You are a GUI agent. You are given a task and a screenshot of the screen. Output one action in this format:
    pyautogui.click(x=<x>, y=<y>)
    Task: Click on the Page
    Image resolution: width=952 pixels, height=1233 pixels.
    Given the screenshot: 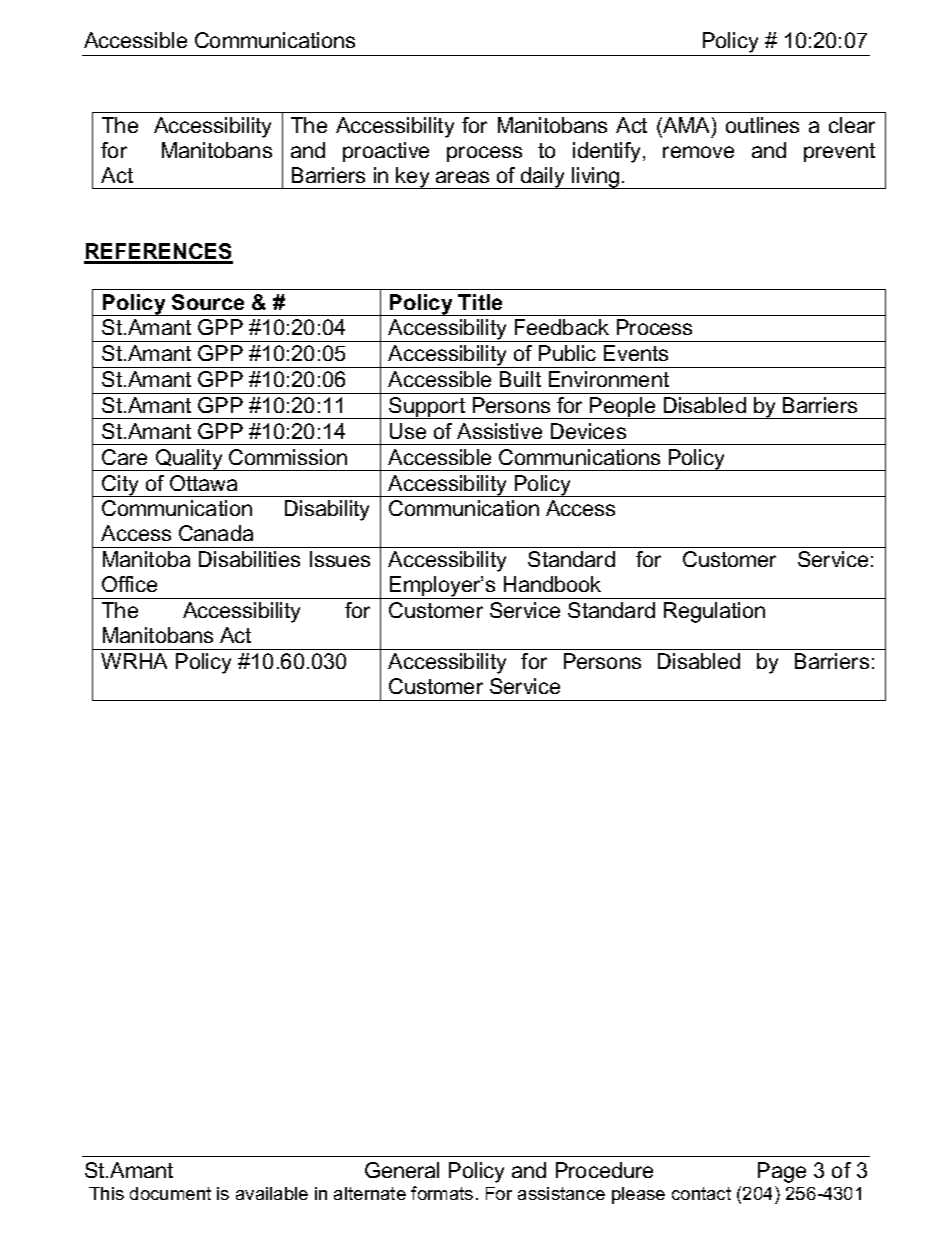 What is the action you would take?
    pyautogui.click(x=782, y=1172)
